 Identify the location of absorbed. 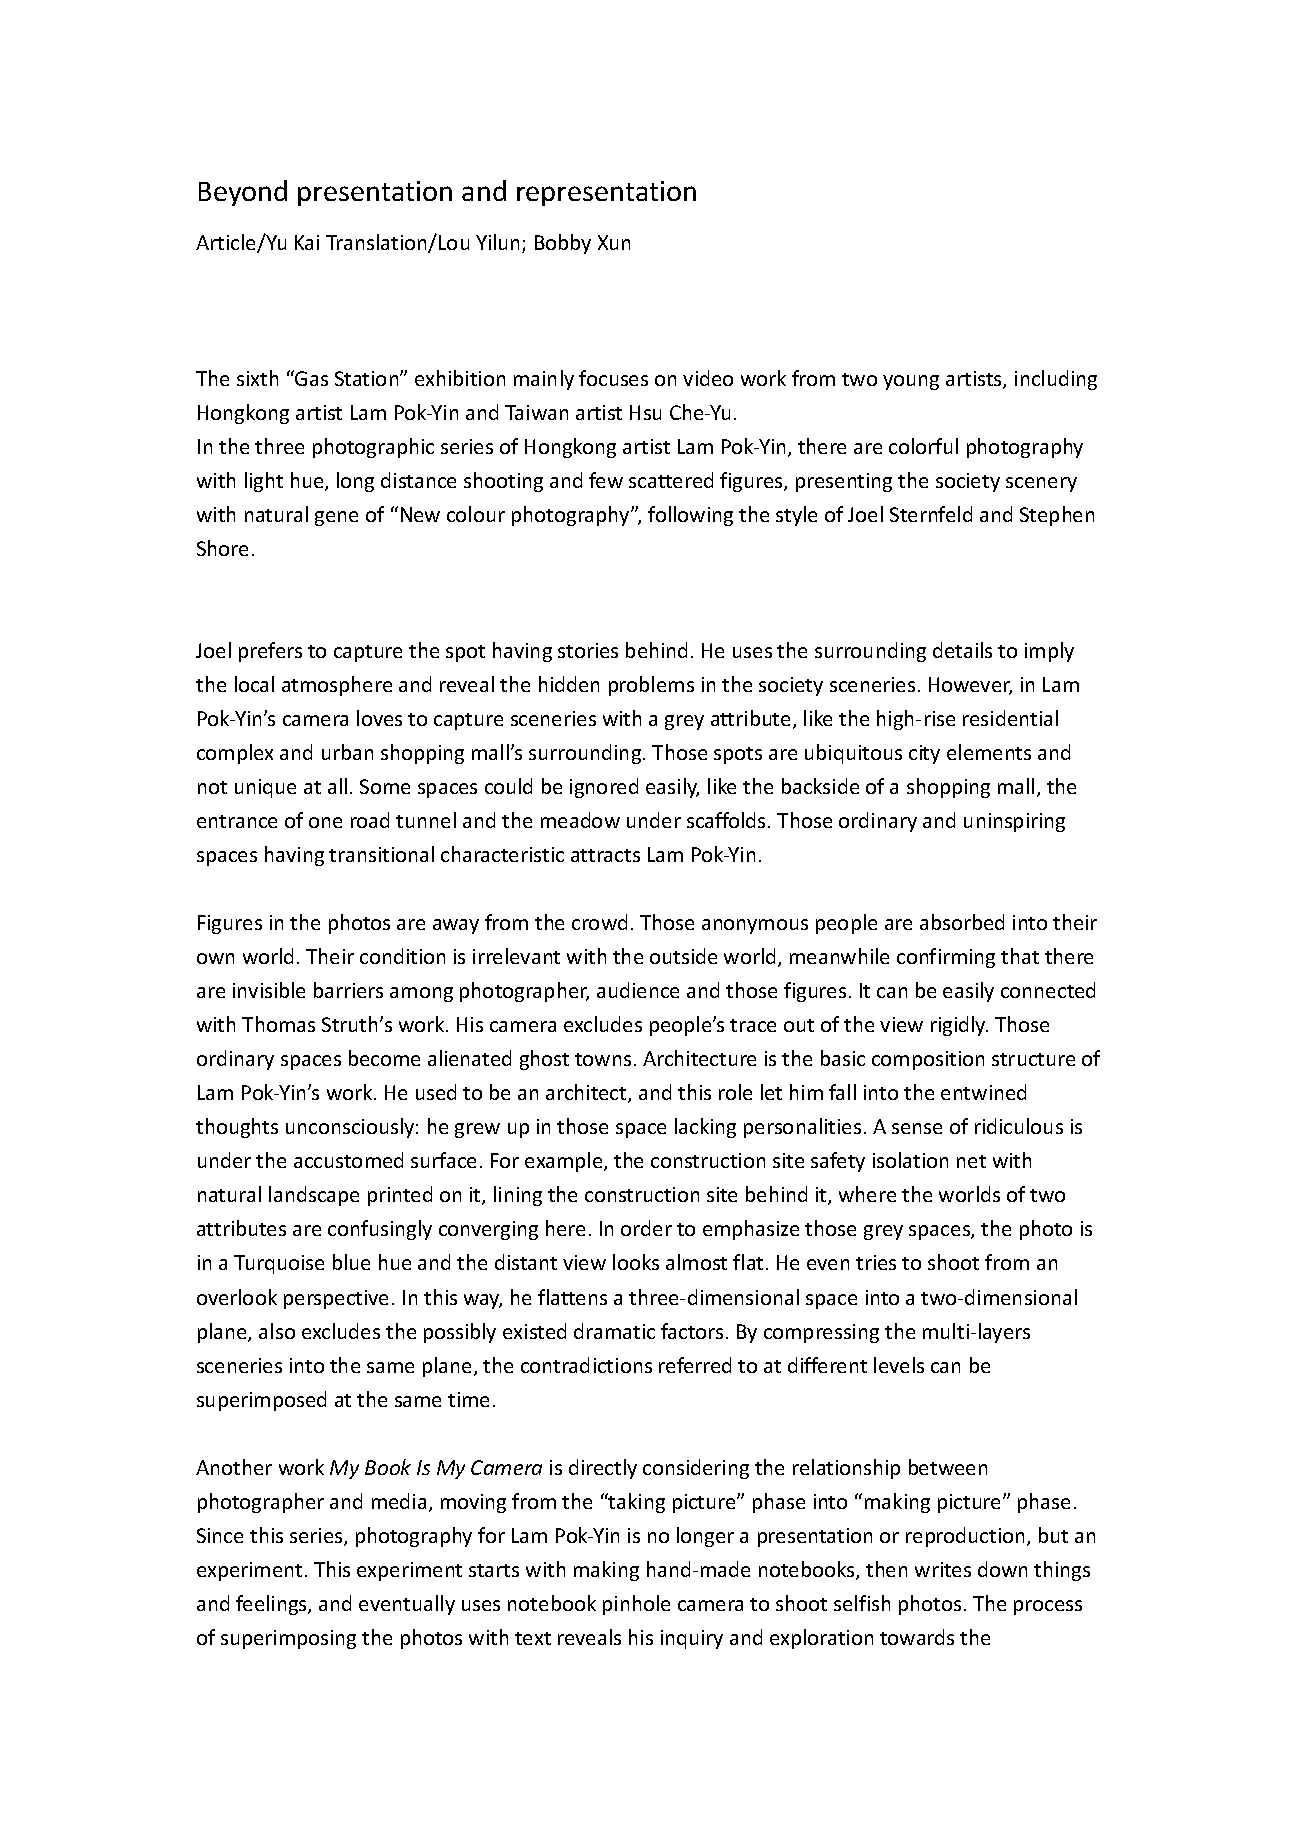
(962, 922).
